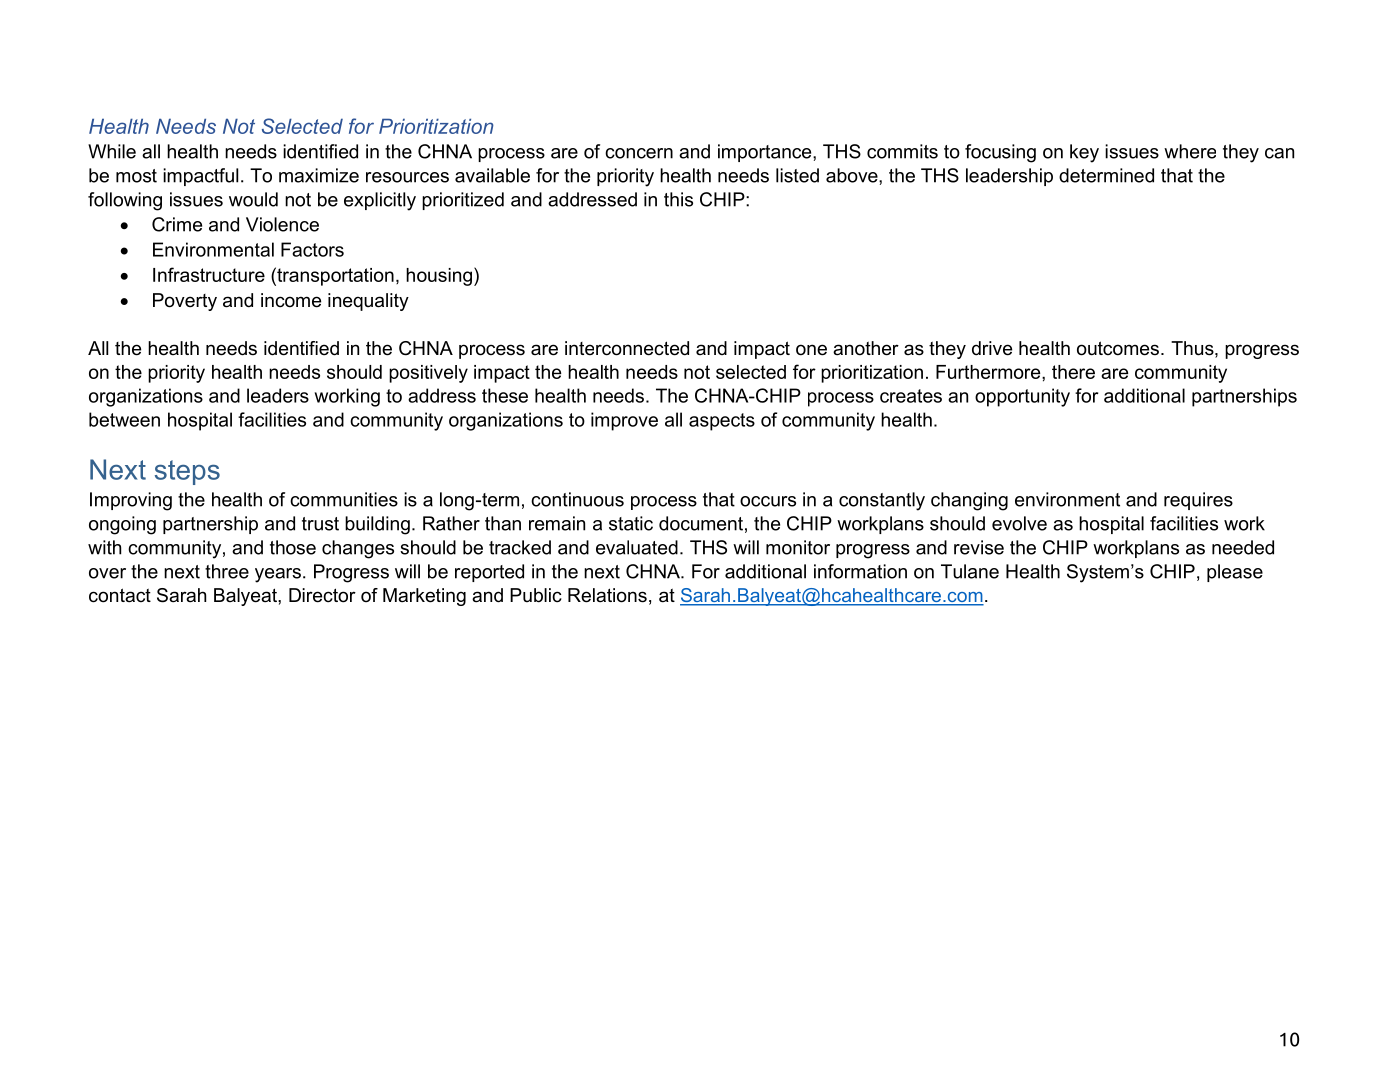  I want to click on concern, so click(639, 153).
